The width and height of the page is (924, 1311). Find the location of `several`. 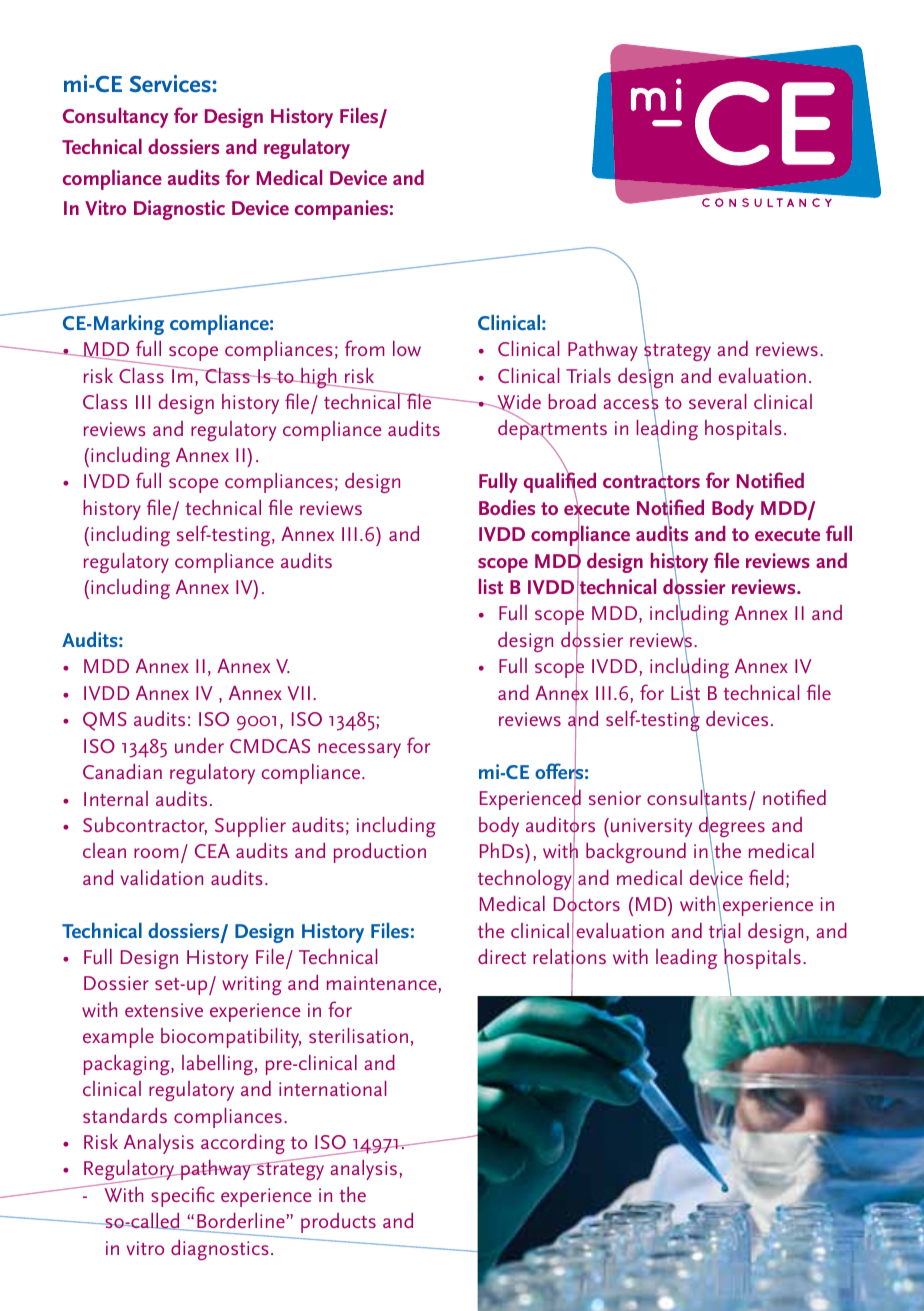

several is located at coordinates (717, 401).
